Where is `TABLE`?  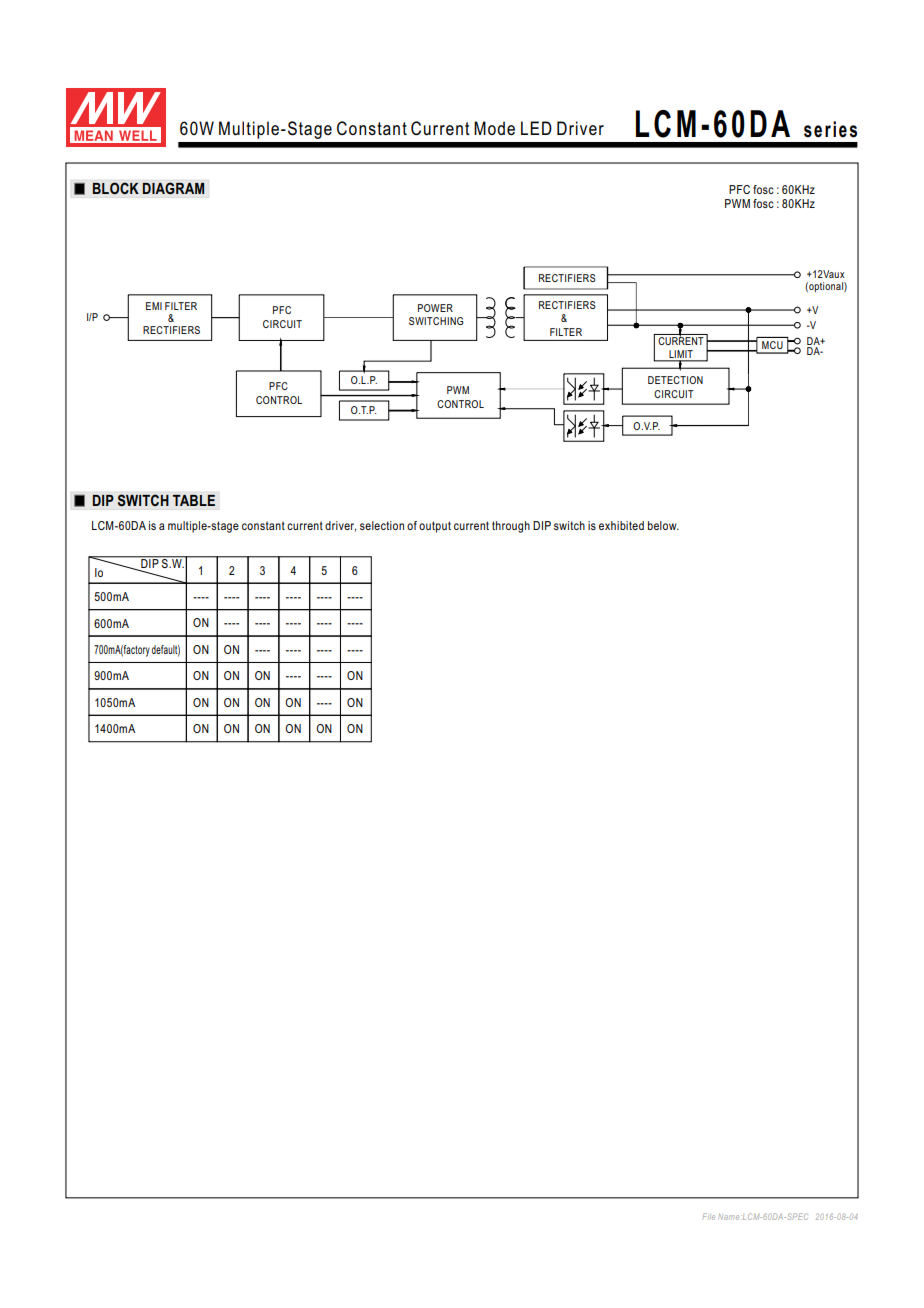 TABLE is located at coordinates (193, 500).
